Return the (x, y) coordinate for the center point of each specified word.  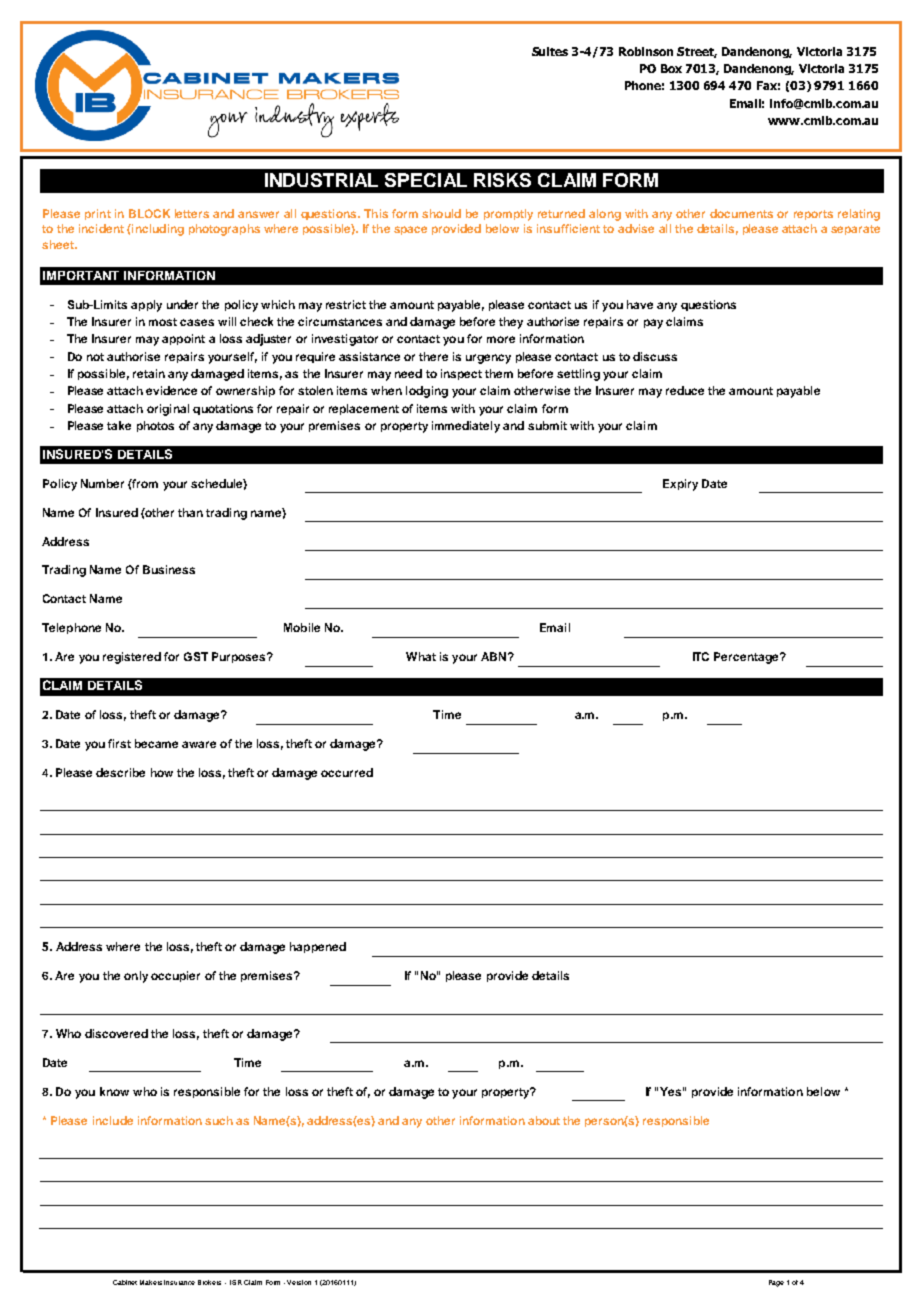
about (544, 1120)
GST (196, 656)
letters (192, 213)
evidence (171, 390)
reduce (685, 390)
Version (299, 1282)
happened (318, 947)
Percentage (747, 658)
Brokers (209, 1282)
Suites (550, 51)
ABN (493, 656)
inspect (461, 374)
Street (697, 52)
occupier (175, 976)
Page (776, 1283)
